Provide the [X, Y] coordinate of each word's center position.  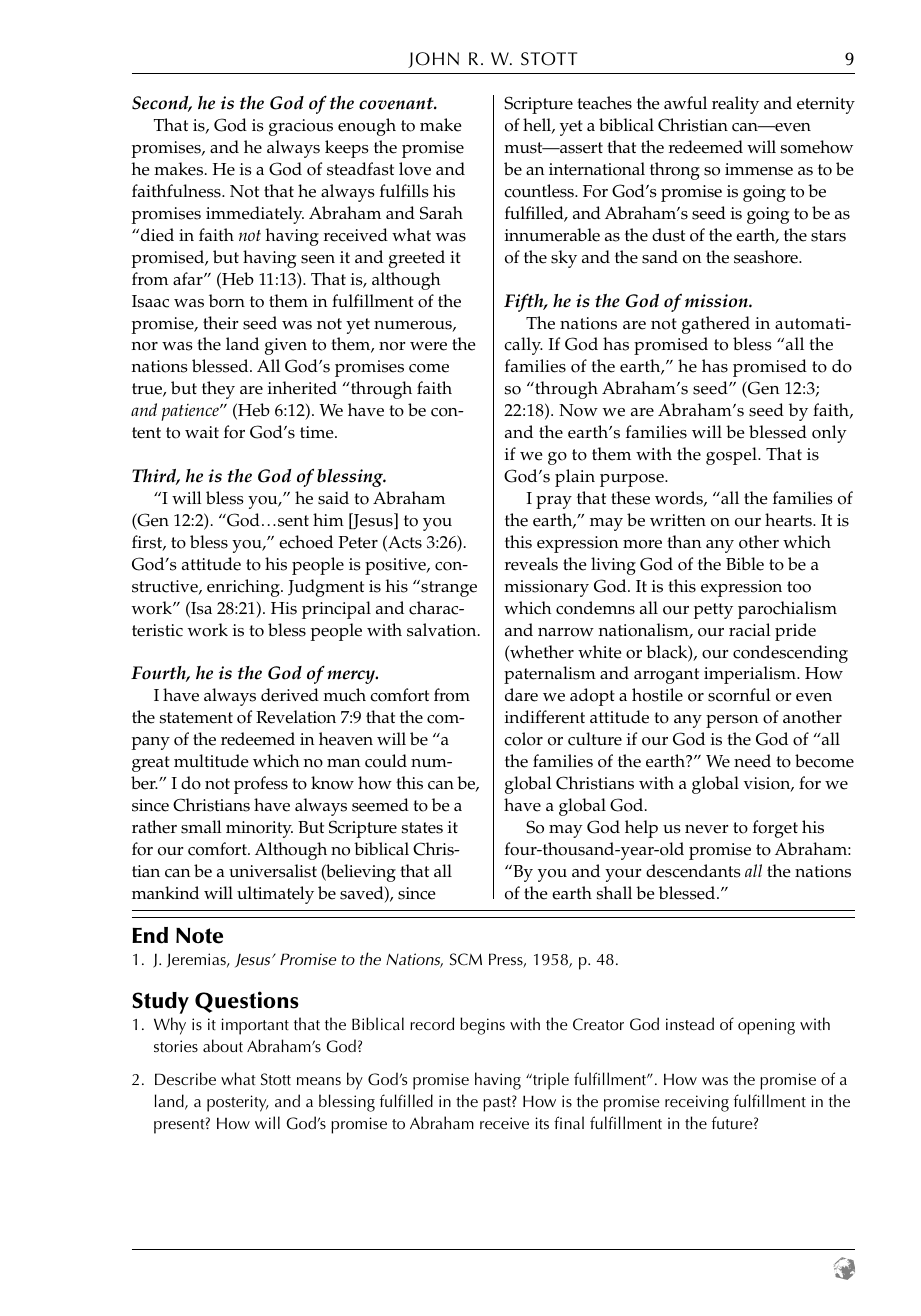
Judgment [326, 588]
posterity [237, 1103]
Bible [745, 564]
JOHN [433, 60]
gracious [301, 127]
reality [735, 105]
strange [448, 588]
